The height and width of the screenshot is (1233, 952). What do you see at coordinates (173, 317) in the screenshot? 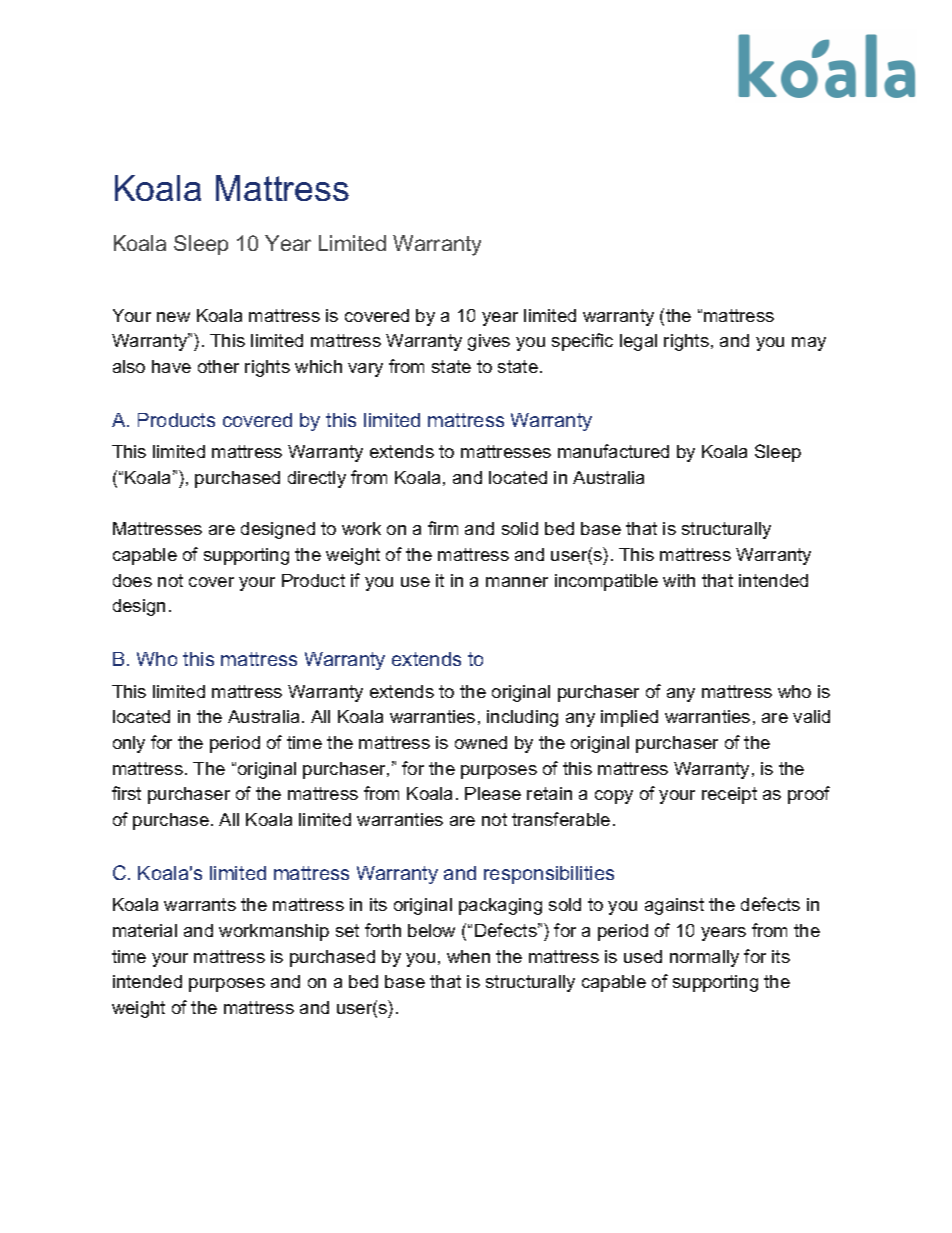
I see `new` at bounding box center [173, 317].
